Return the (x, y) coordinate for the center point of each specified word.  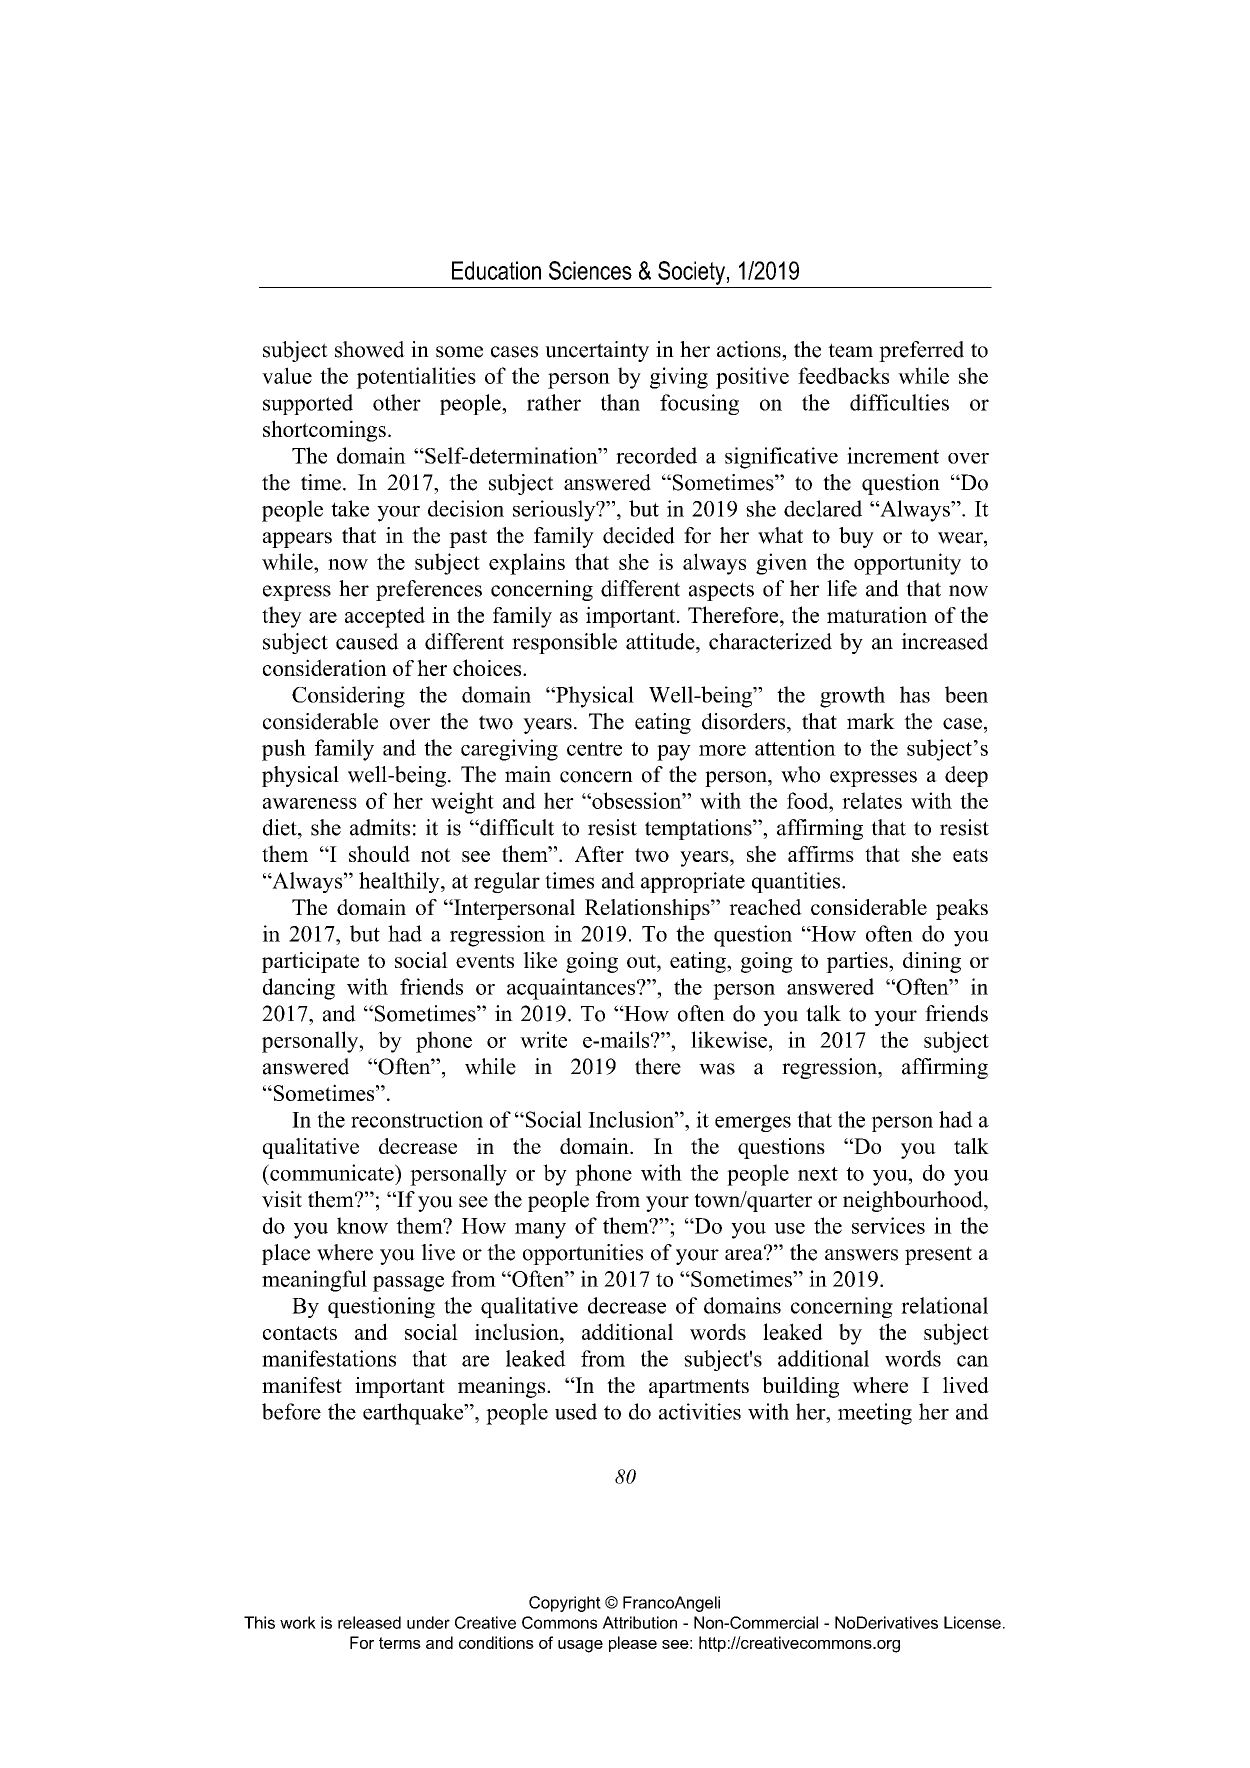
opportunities (583, 1254)
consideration (325, 667)
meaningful (314, 1281)
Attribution (639, 1622)
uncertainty (597, 351)
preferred (921, 351)
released (369, 1622)
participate (310, 962)
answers (861, 1255)
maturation (877, 614)
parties (858, 962)
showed (370, 349)
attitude (661, 641)
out (642, 961)
